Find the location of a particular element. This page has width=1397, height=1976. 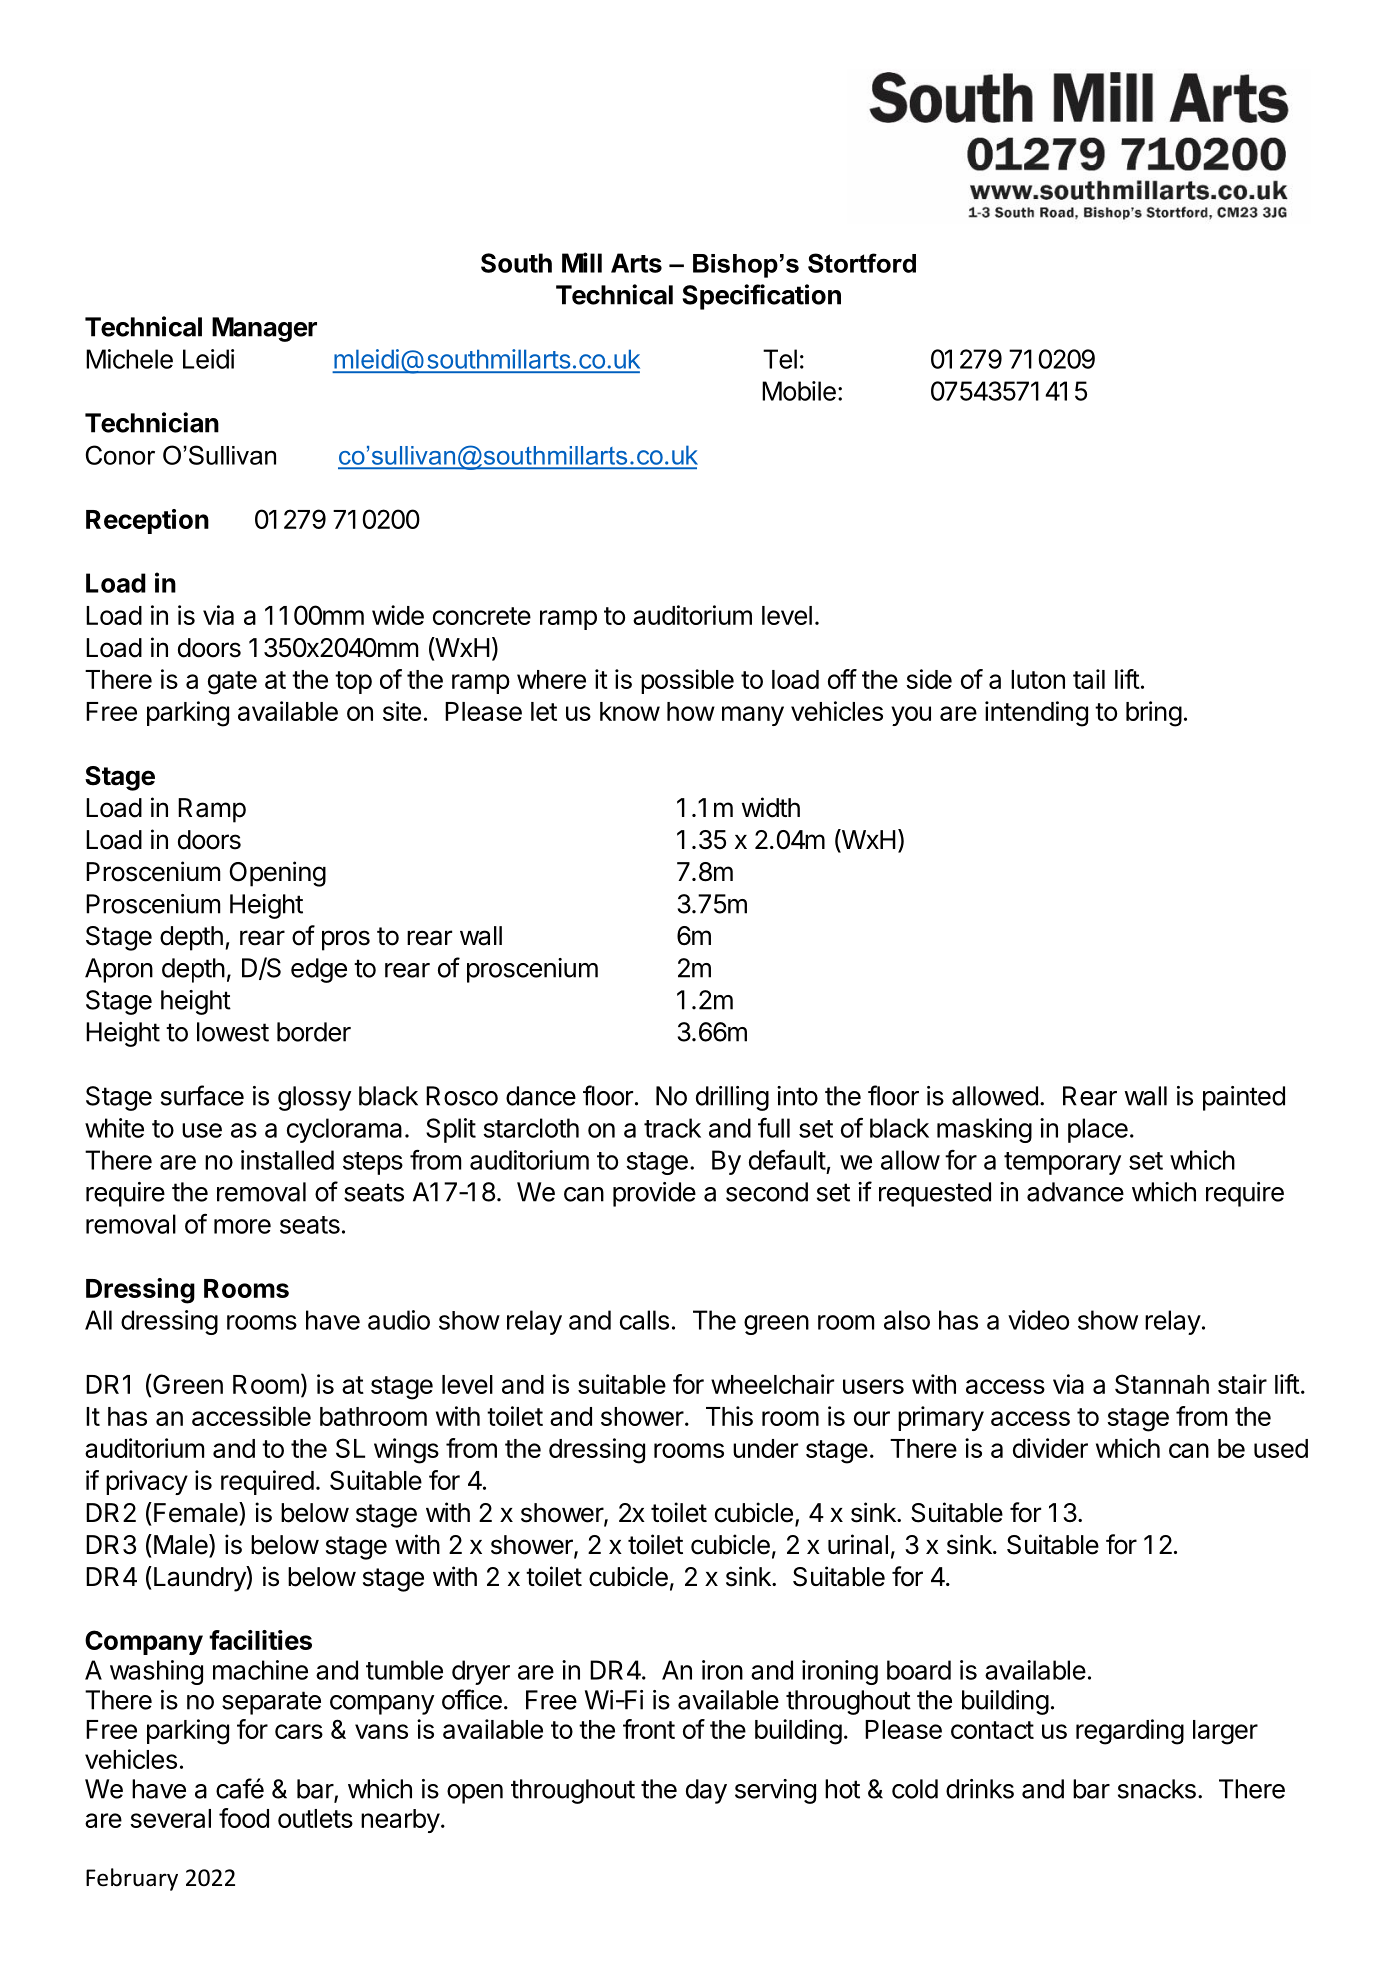

calls is located at coordinates (644, 1320).
